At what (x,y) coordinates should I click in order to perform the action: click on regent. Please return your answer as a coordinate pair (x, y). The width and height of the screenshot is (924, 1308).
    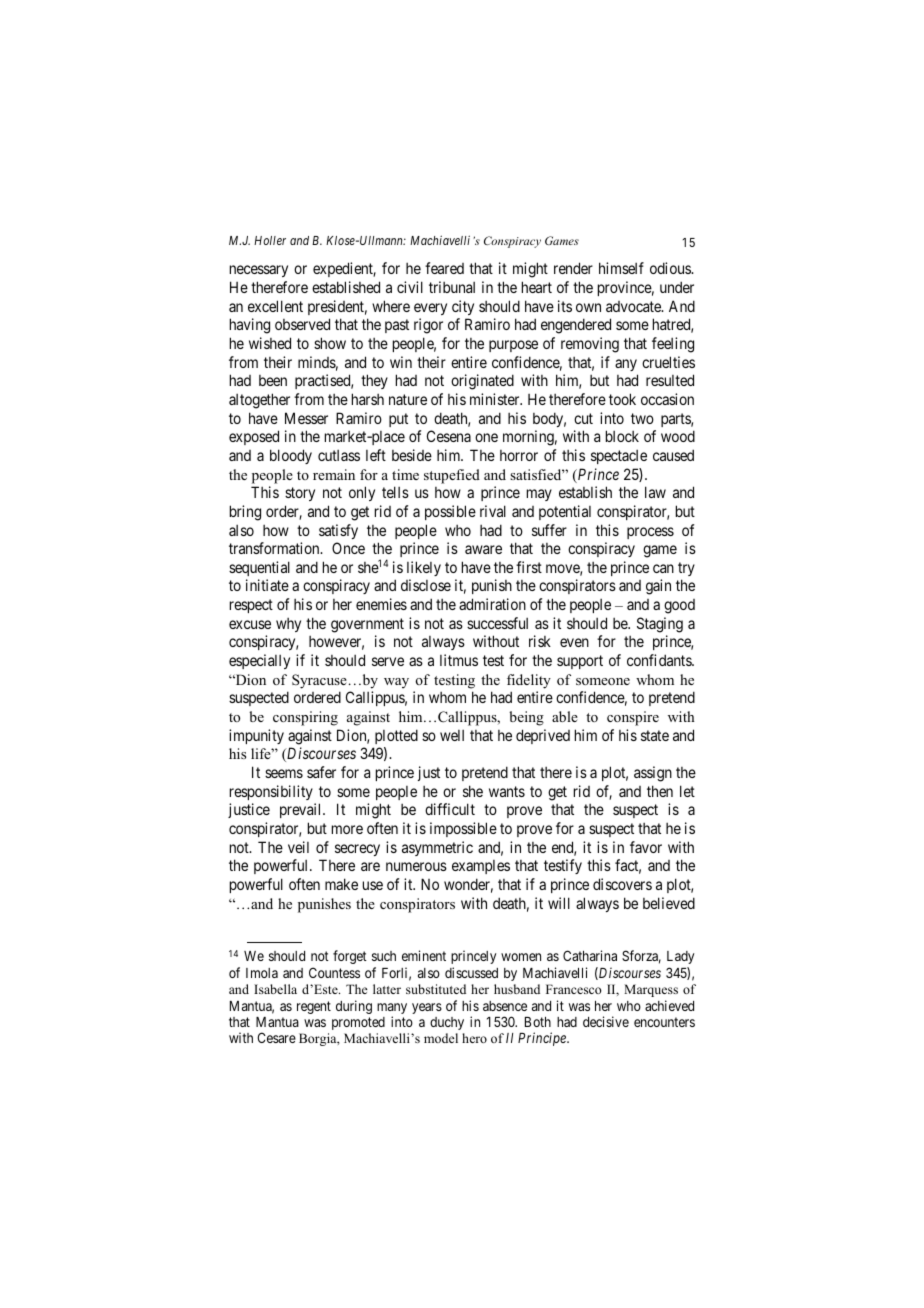
    Looking at the image, I should click on (314, 1007).
